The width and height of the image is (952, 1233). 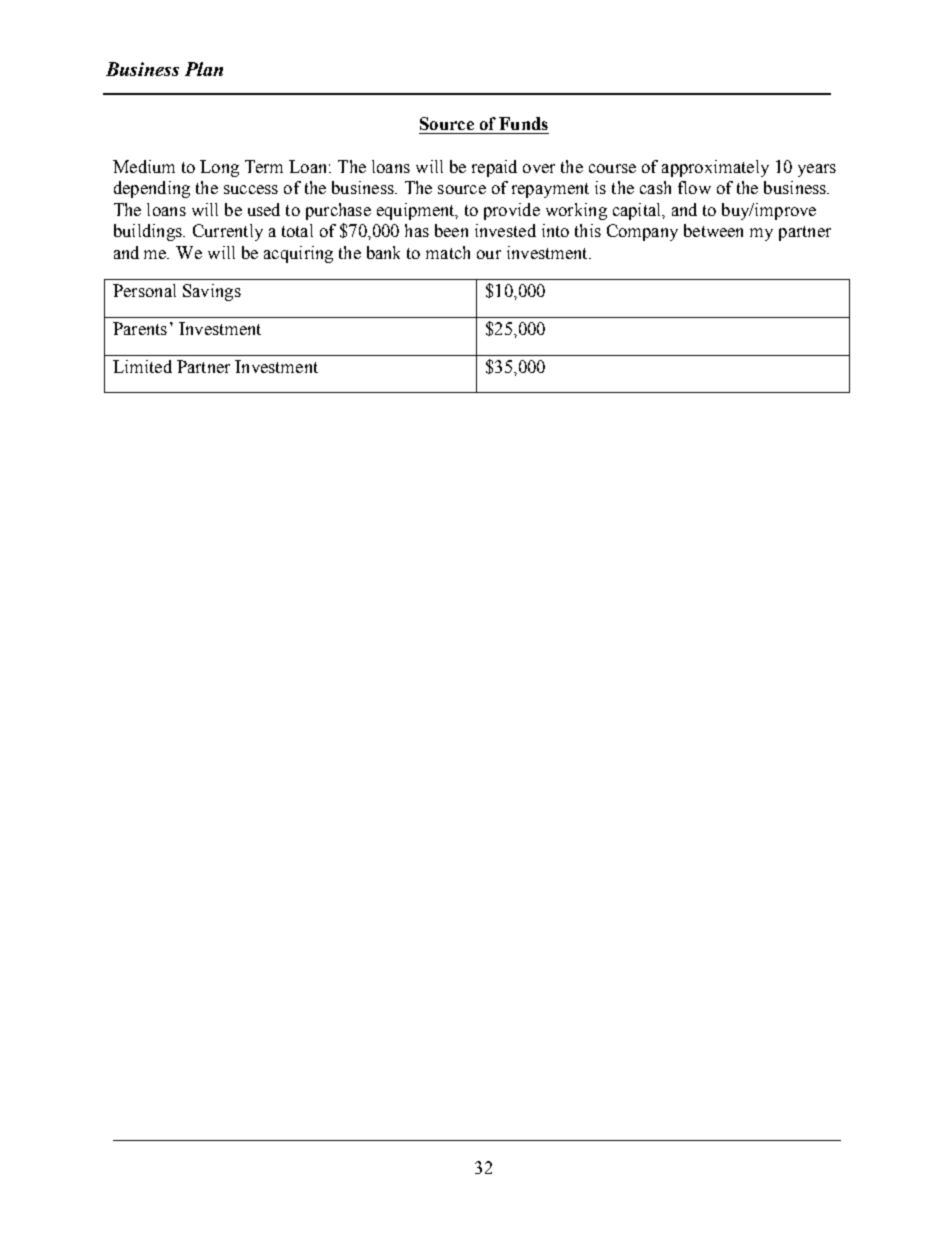 I want to click on Plan, so click(x=204, y=69).
